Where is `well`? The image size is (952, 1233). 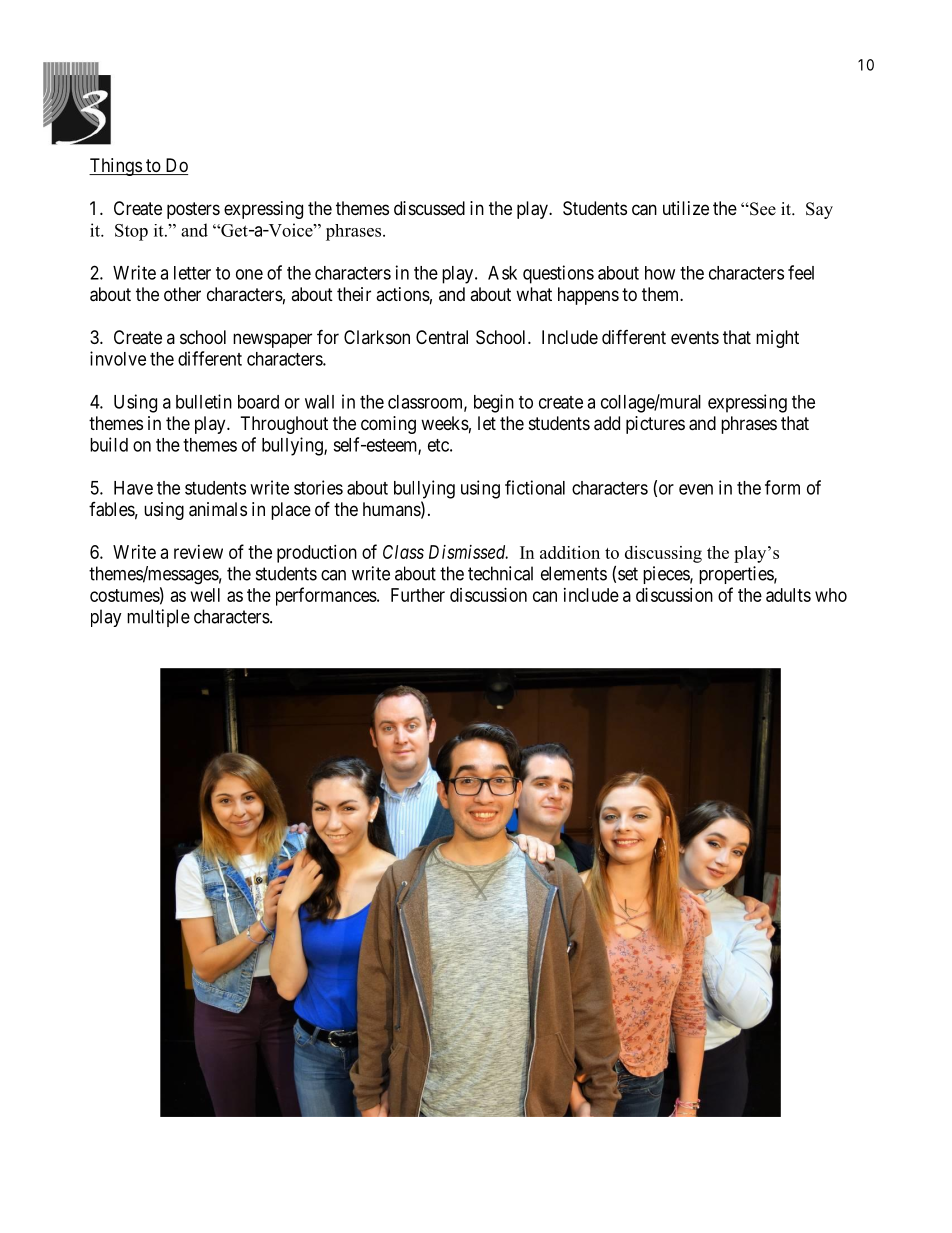 well is located at coordinates (205, 595).
